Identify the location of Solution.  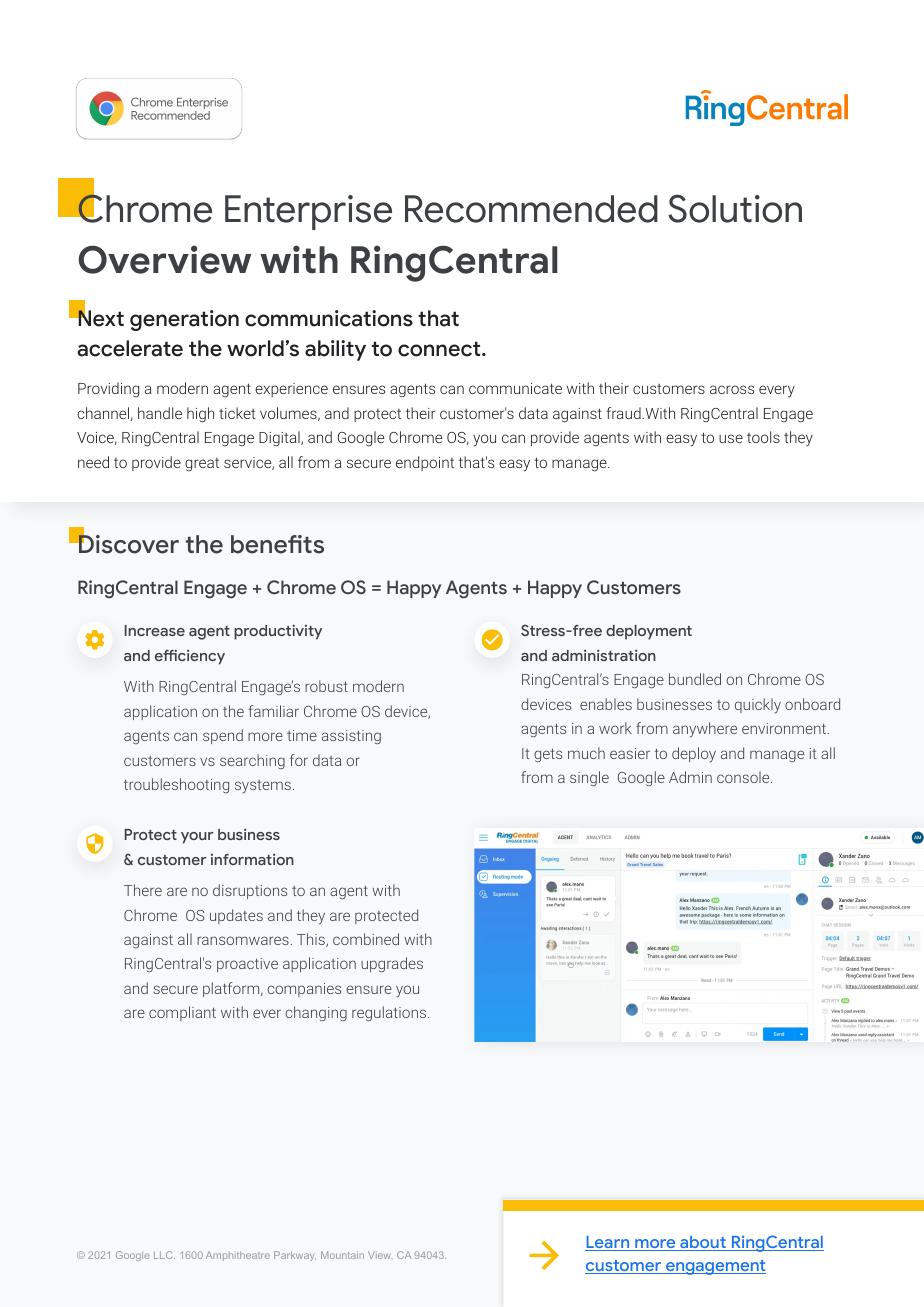
(735, 208).
